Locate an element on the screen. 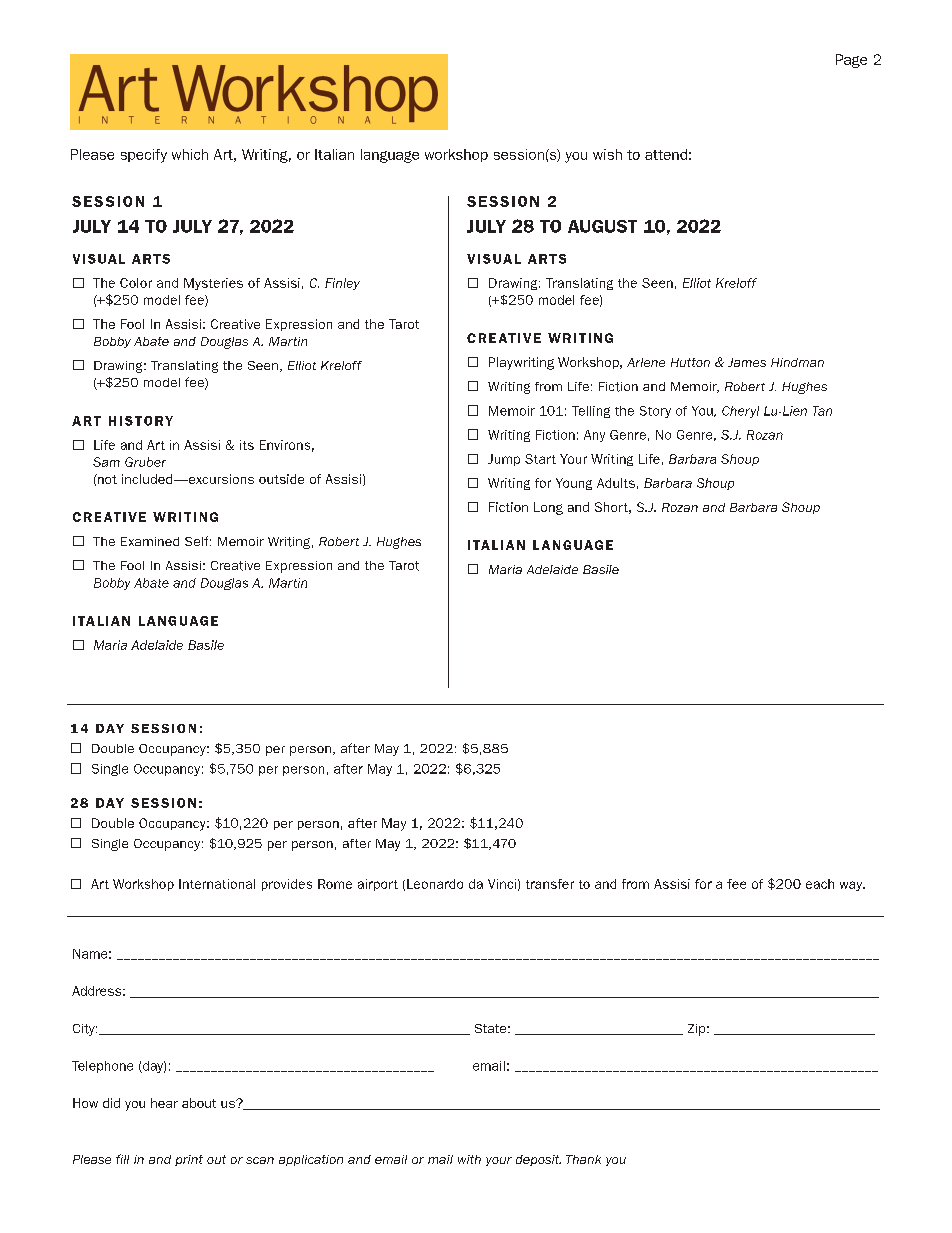  International is located at coordinates (217, 884).
